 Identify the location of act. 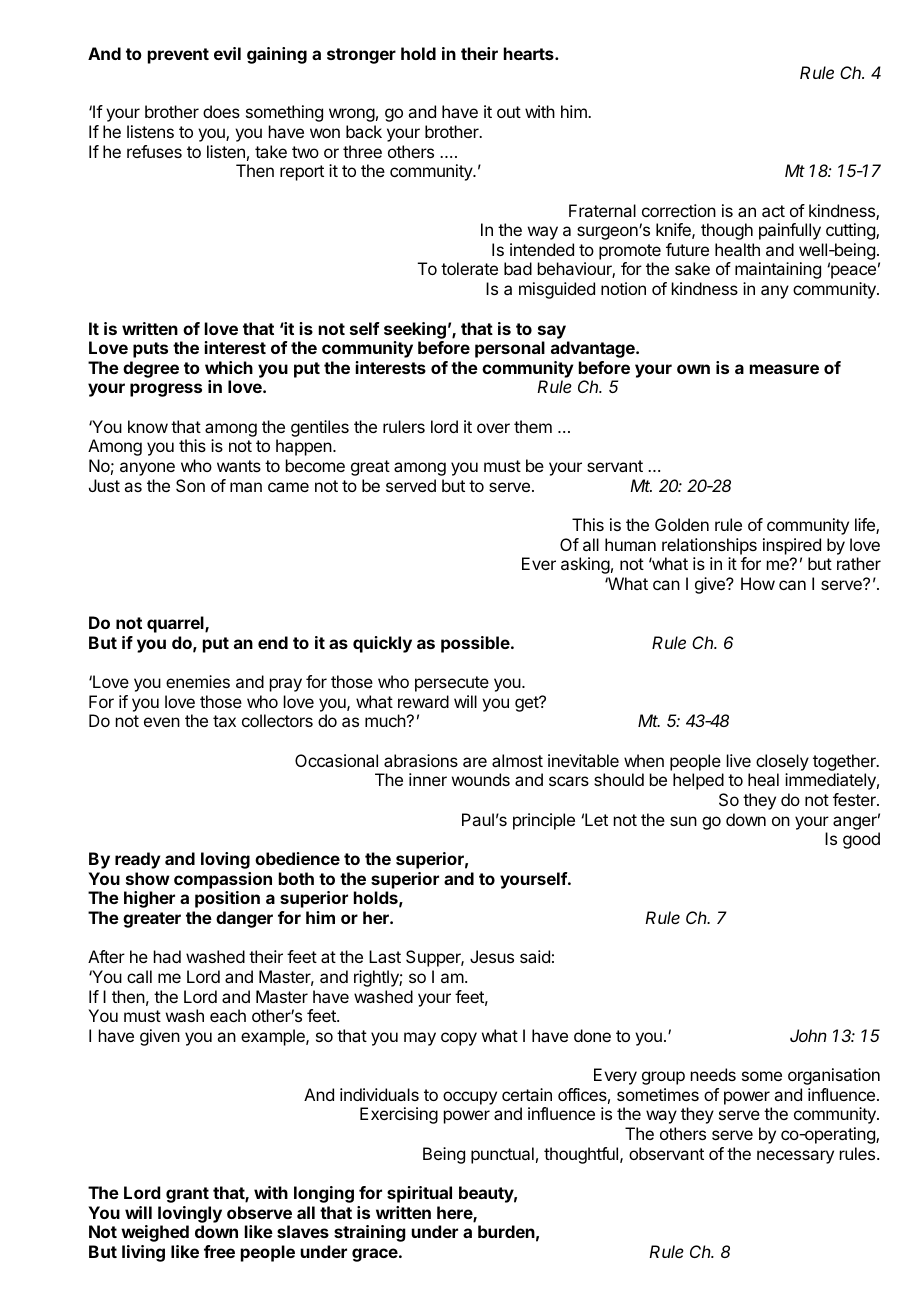
(773, 211).
